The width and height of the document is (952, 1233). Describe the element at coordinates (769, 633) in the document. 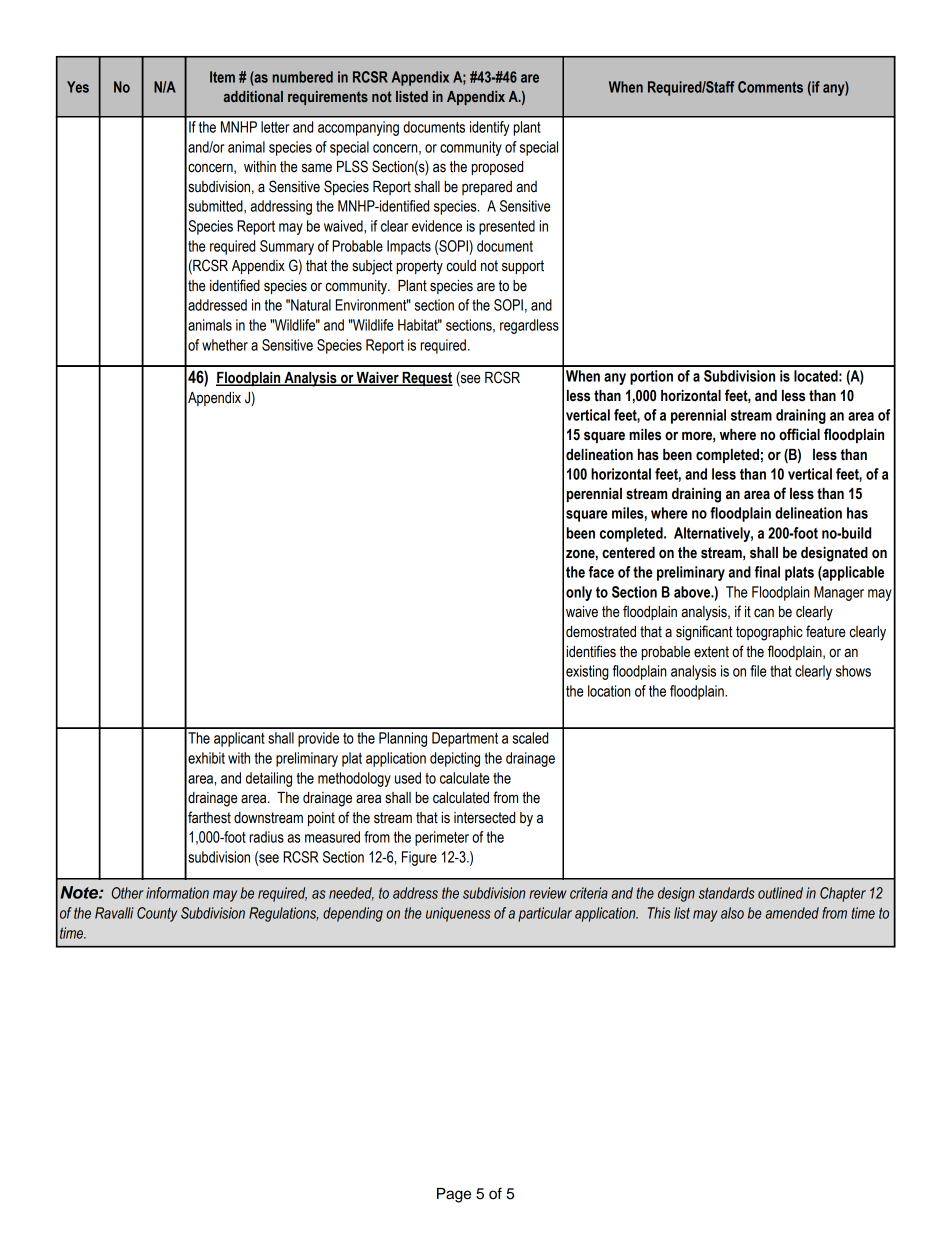

I see `topographic` at that location.
